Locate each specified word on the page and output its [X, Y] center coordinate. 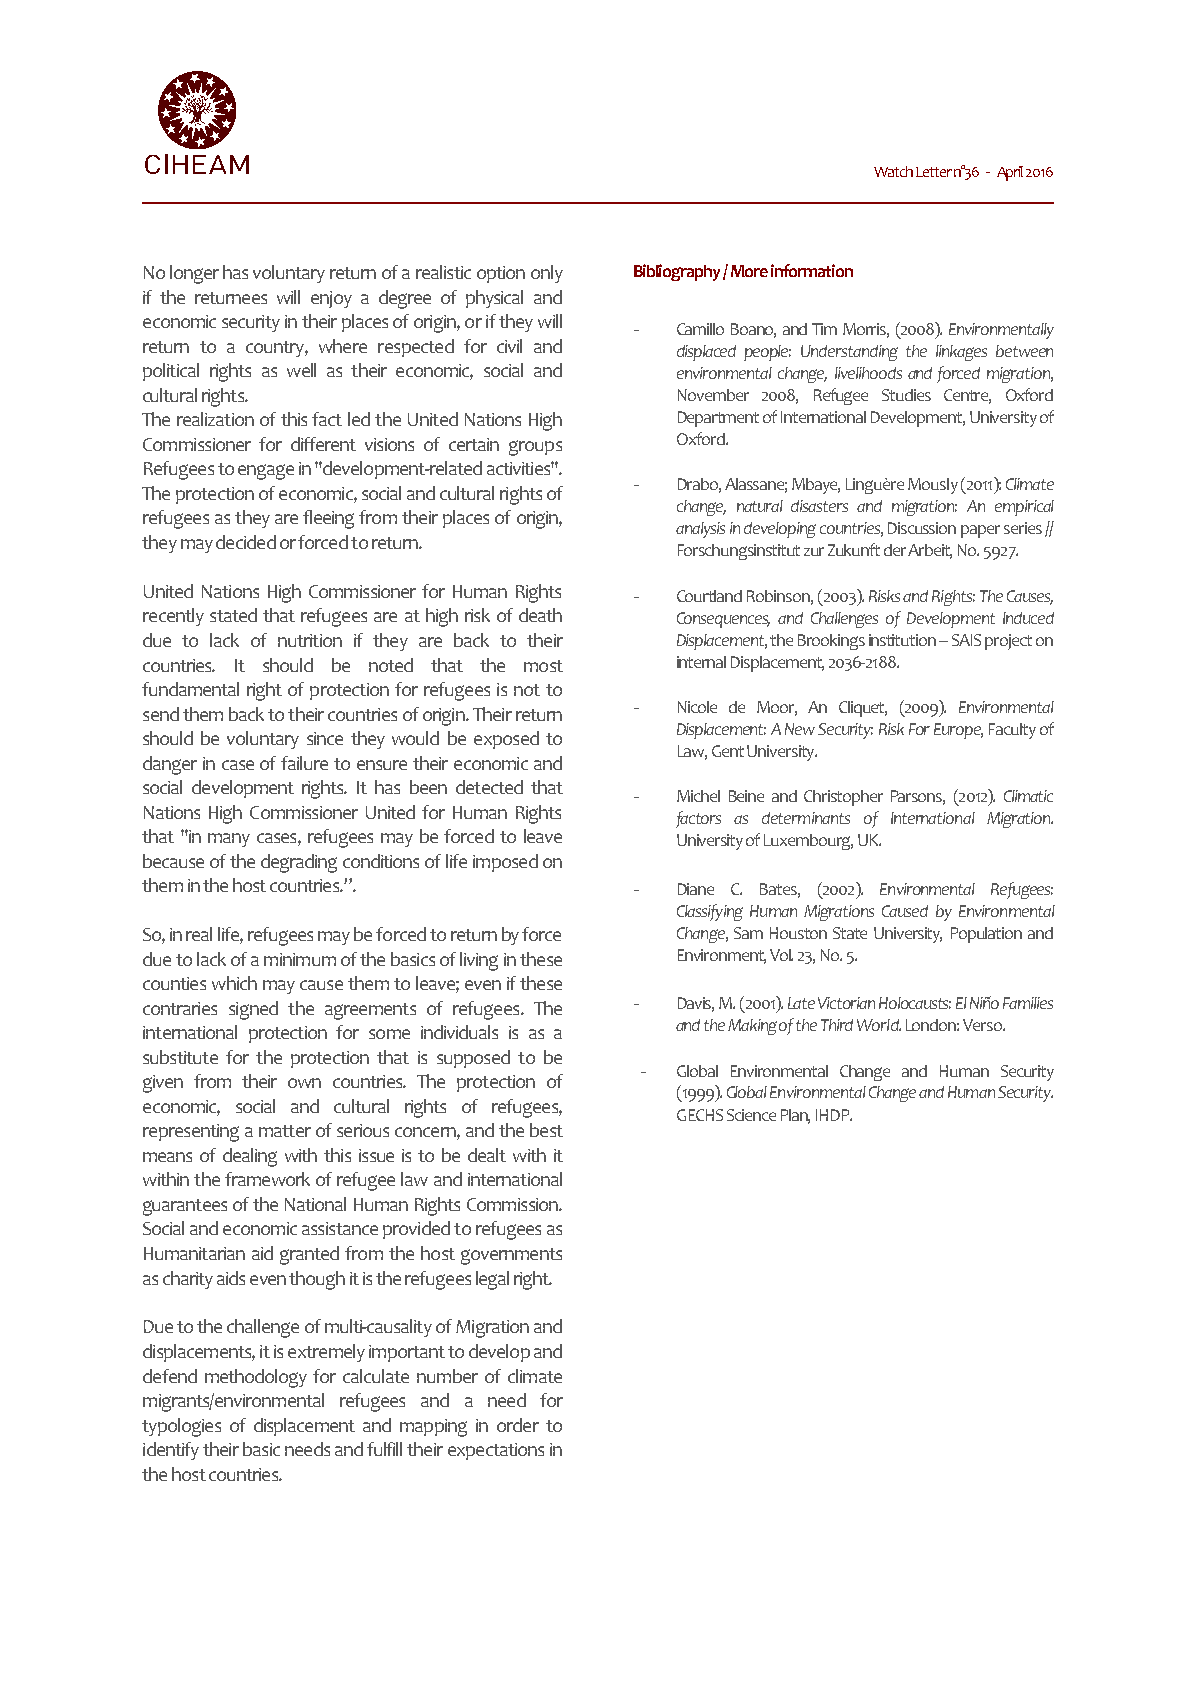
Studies [906, 395]
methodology [256, 1378]
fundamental [190, 689]
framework [267, 1179]
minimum [300, 959]
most [543, 666]
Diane [696, 889]
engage [266, 472]
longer [194, 274]
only [547, 274]
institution [902, 640]
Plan [795, 1116]
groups [535, 448]
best [546, 1130]
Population [986, 935]
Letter [934, 172]
